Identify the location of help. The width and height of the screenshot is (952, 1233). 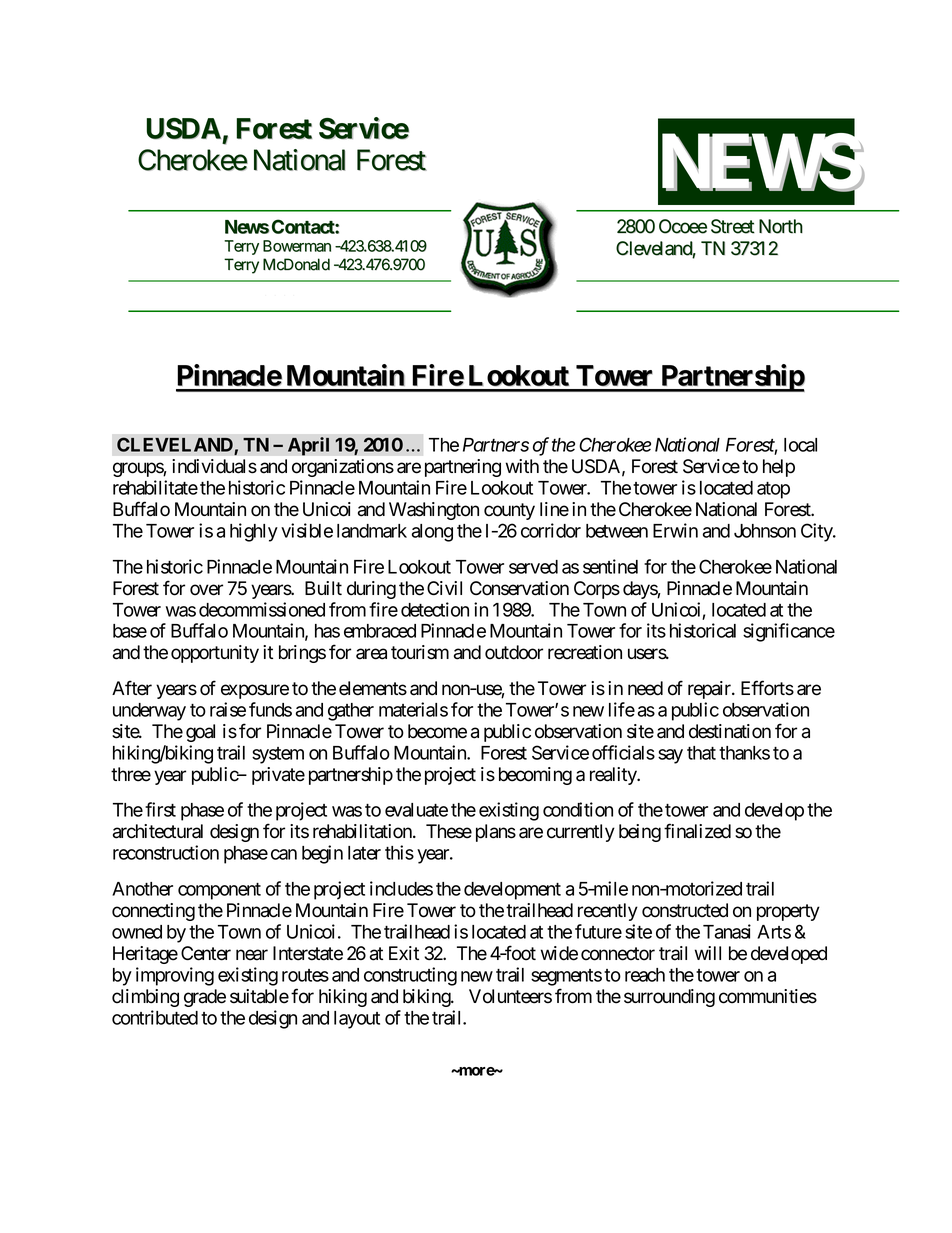
(779, 468).
